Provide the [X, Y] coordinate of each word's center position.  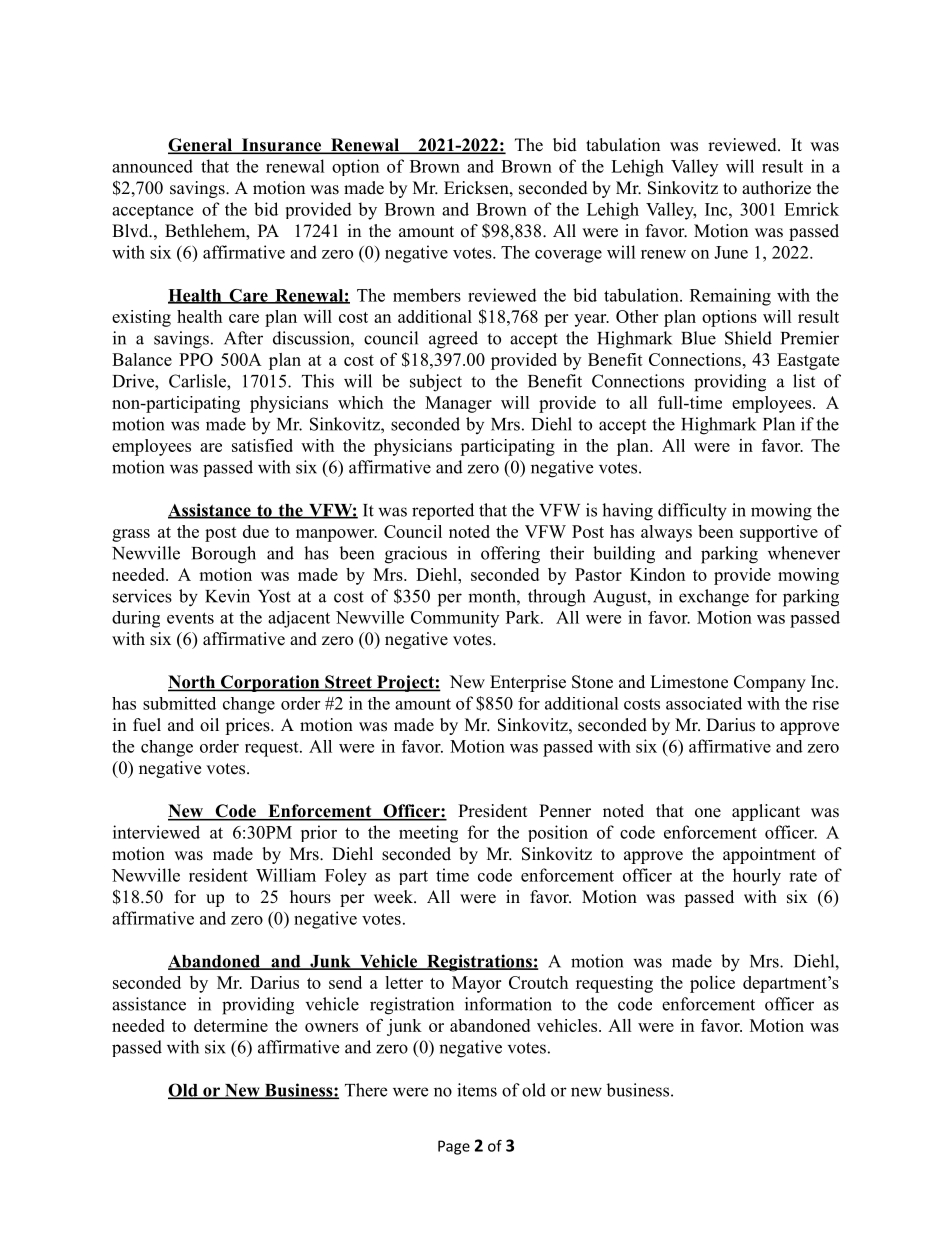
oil [209, 725]
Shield [748, 338]
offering [510, 555]
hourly [757, 877]
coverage [568, 256]
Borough [224, 555]
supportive [779, 533]
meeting [428, 834]
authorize [776, 188]
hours [310, 897]
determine [231, 1025]
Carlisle [198, 381]
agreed [453, 340]
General [201, 146]
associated [704, 703]
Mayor [476, 984]
